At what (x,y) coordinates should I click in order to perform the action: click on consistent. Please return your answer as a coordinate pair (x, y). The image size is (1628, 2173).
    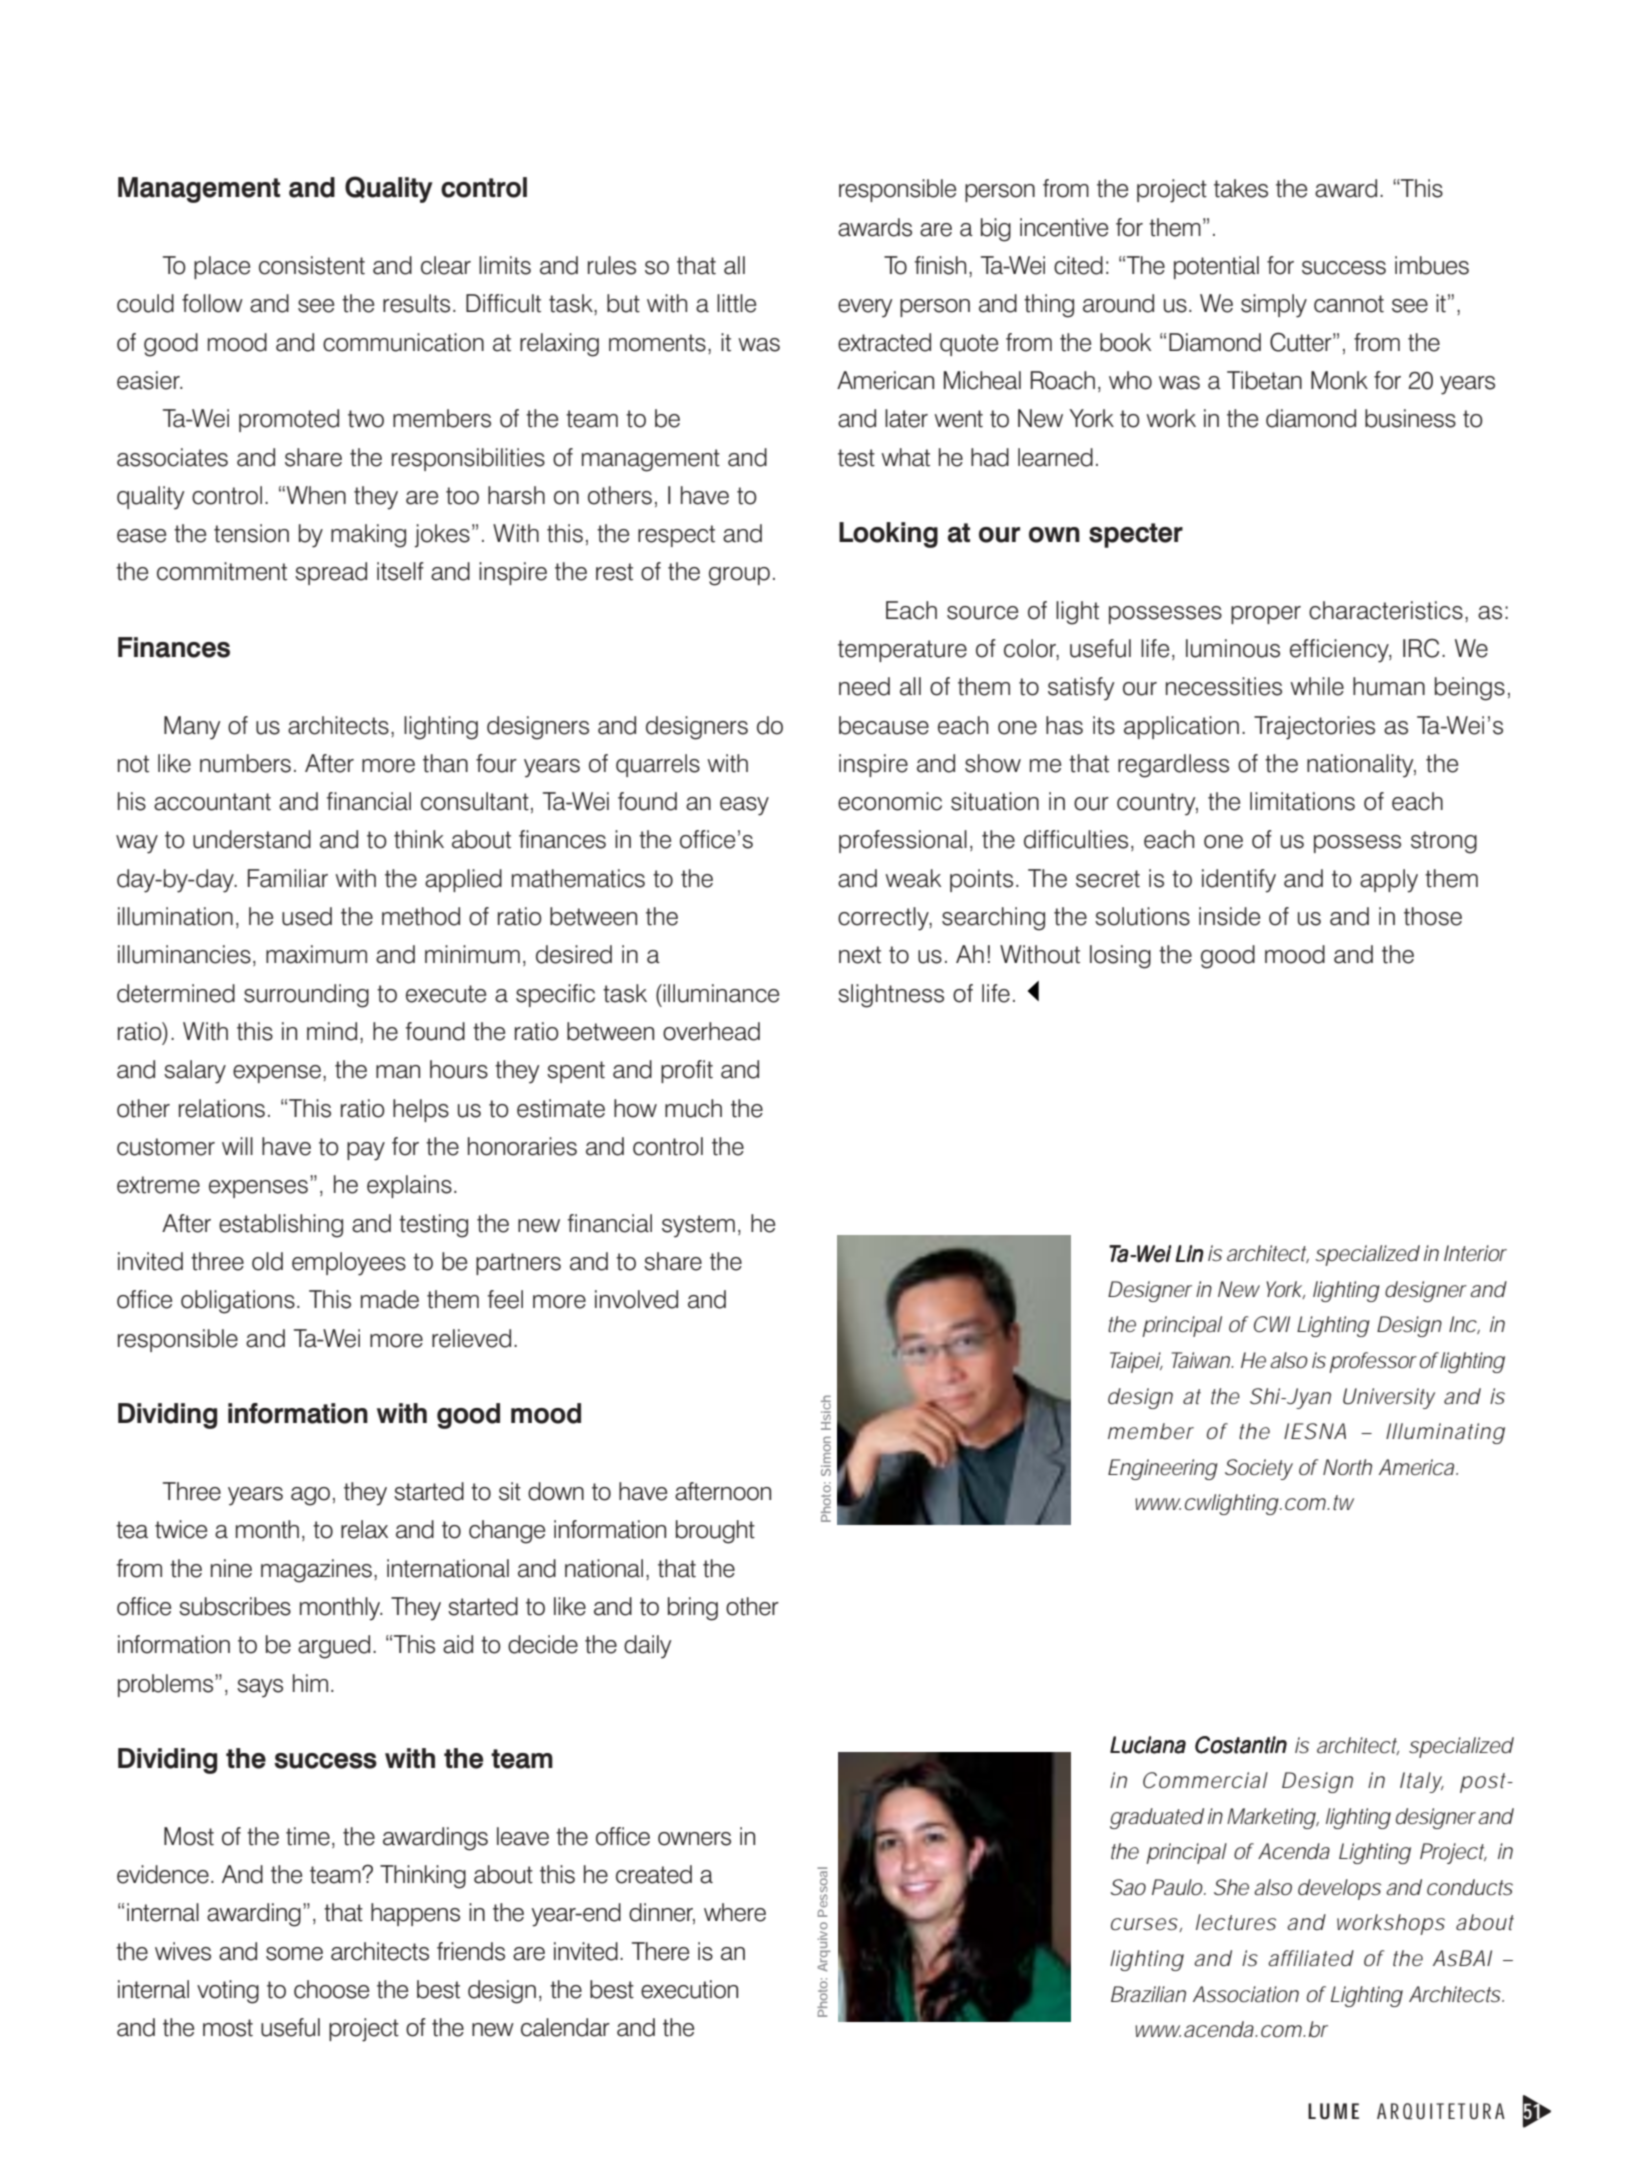
    Looking at the image, I should click on (312, 265).
